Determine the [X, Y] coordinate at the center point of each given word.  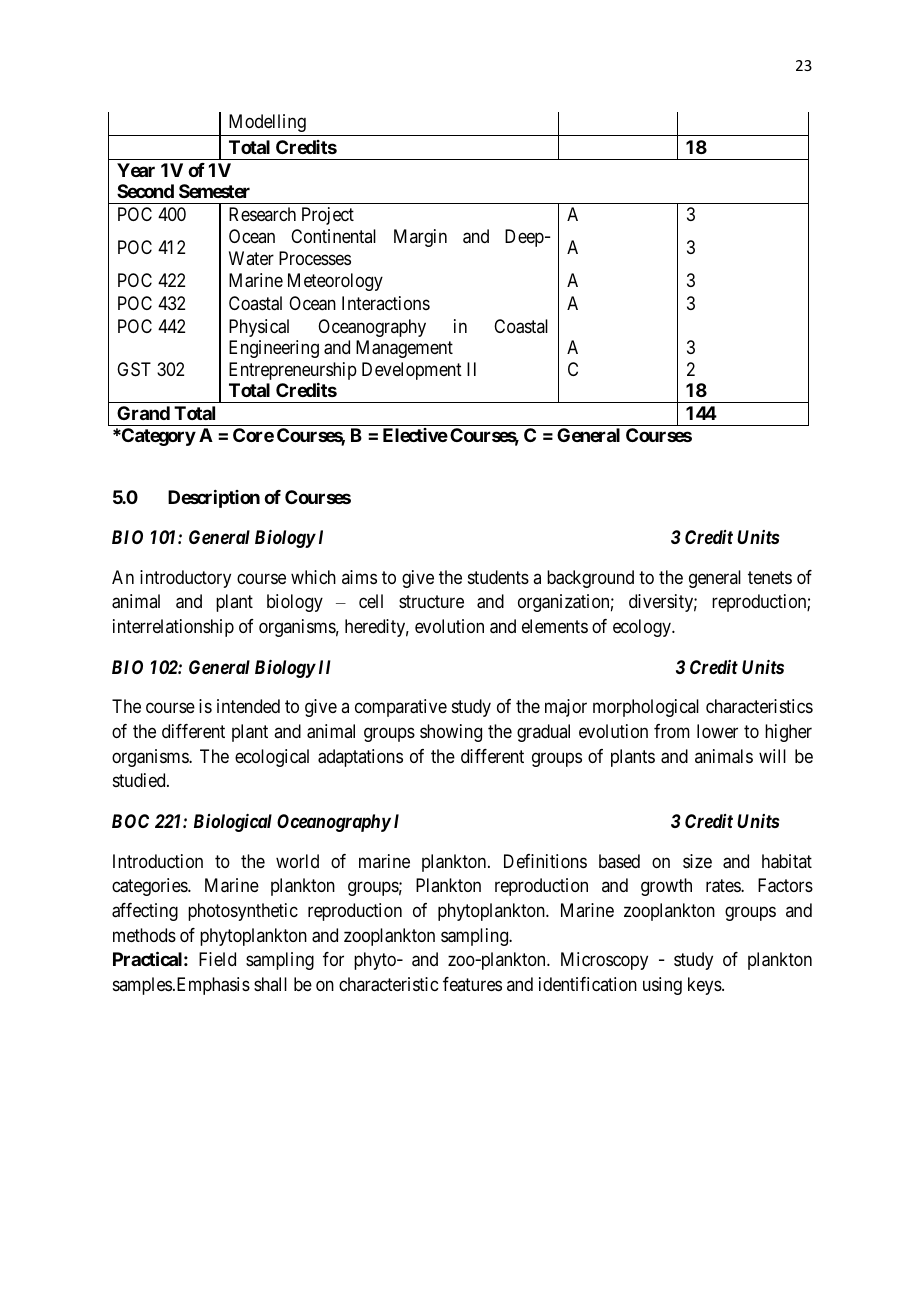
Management [404, 349]
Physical [259, 328]
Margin [420, 238]
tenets [770, 577]
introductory [185, 579]
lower [717, 731]
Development [412, 371]
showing [451, 733]
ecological [272, 758]
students [498, 577]
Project [328, 216]
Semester [214, 191]
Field [217, 959]
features [472, 984]
